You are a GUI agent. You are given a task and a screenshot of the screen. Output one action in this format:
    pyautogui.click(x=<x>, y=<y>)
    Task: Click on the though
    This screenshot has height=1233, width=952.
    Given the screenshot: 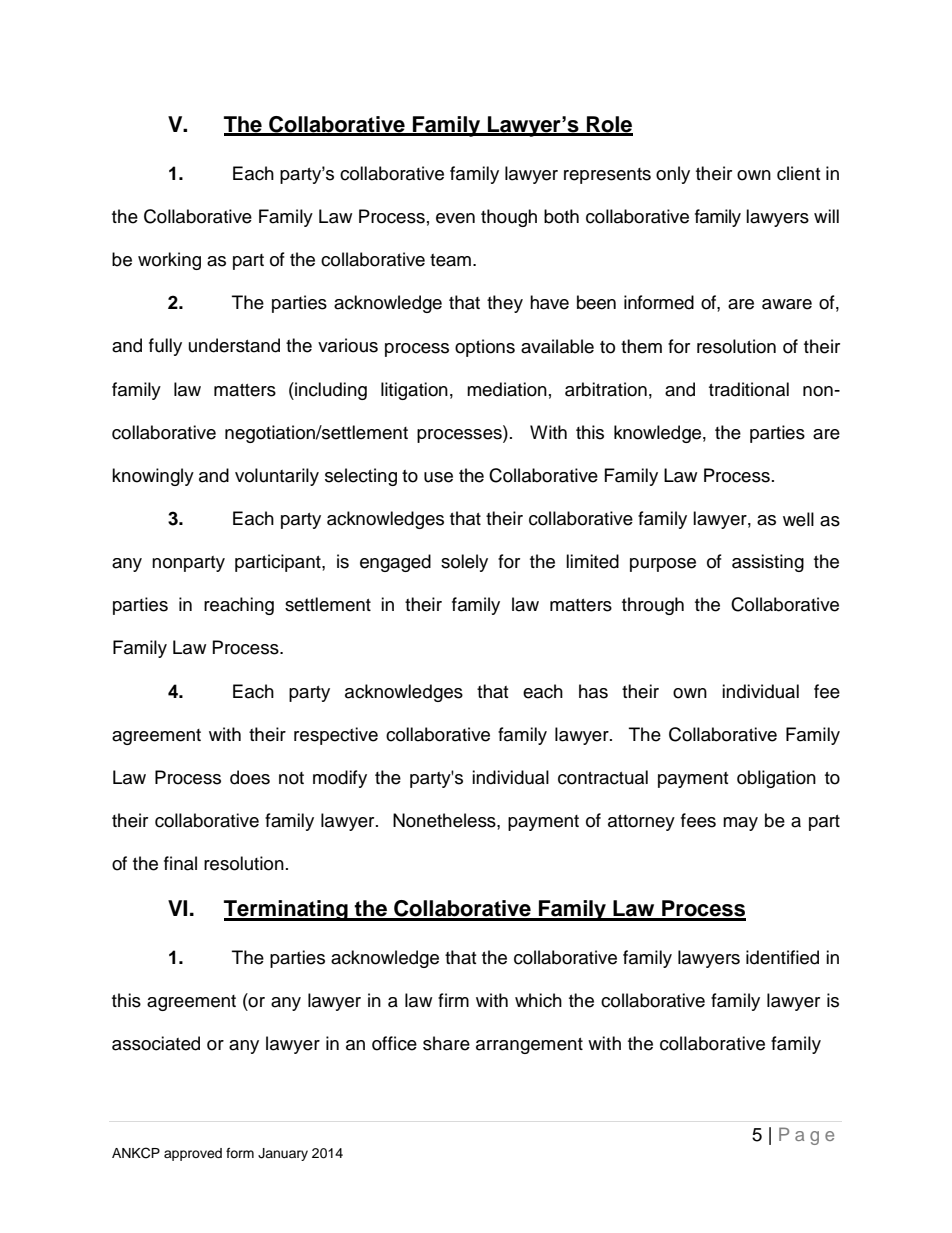 What is the action you would take?
    pyautogui.click(x=509, y=218)
